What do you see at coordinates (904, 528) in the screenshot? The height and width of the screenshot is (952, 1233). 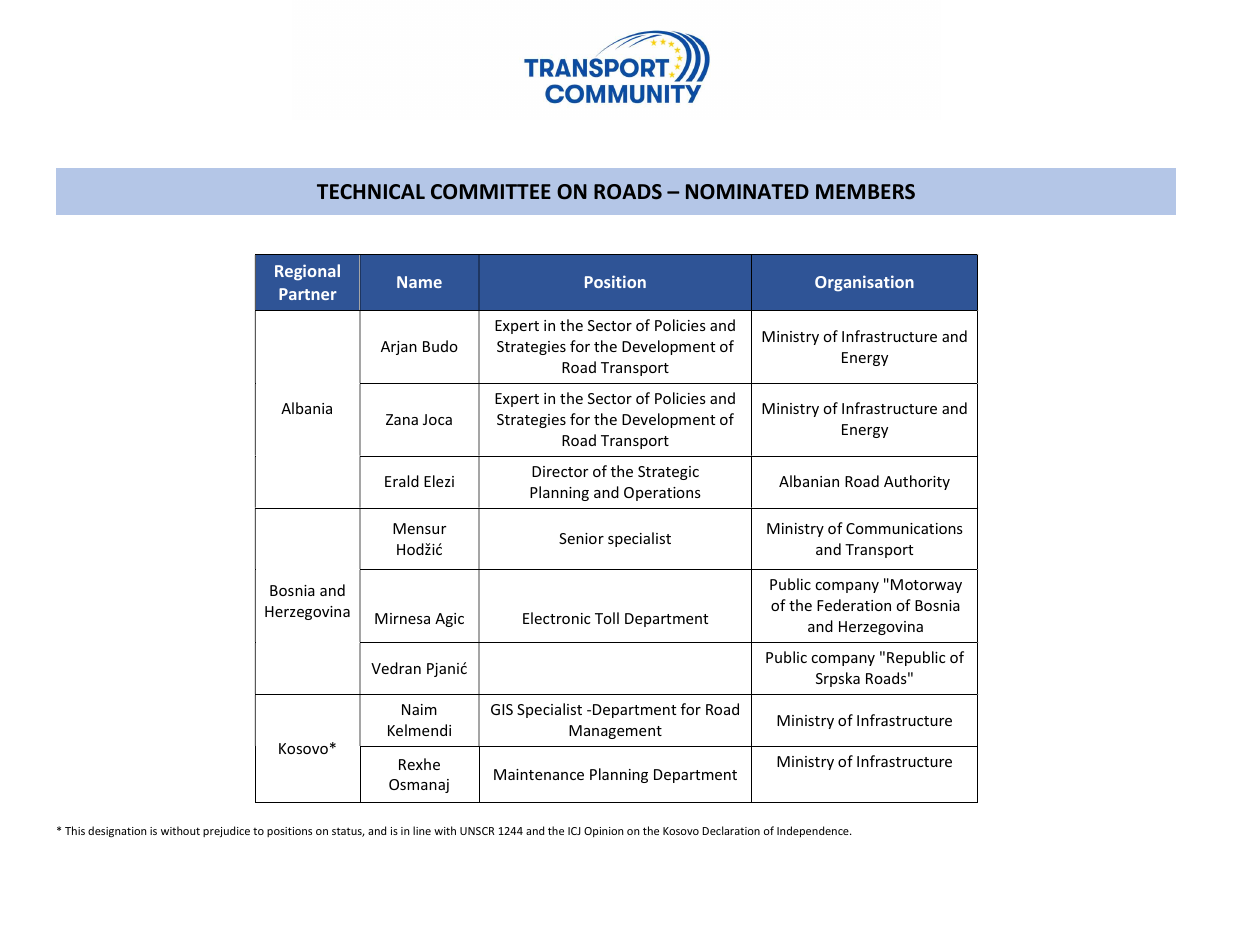 I see `Communications` at bounding box center [904, 528].
